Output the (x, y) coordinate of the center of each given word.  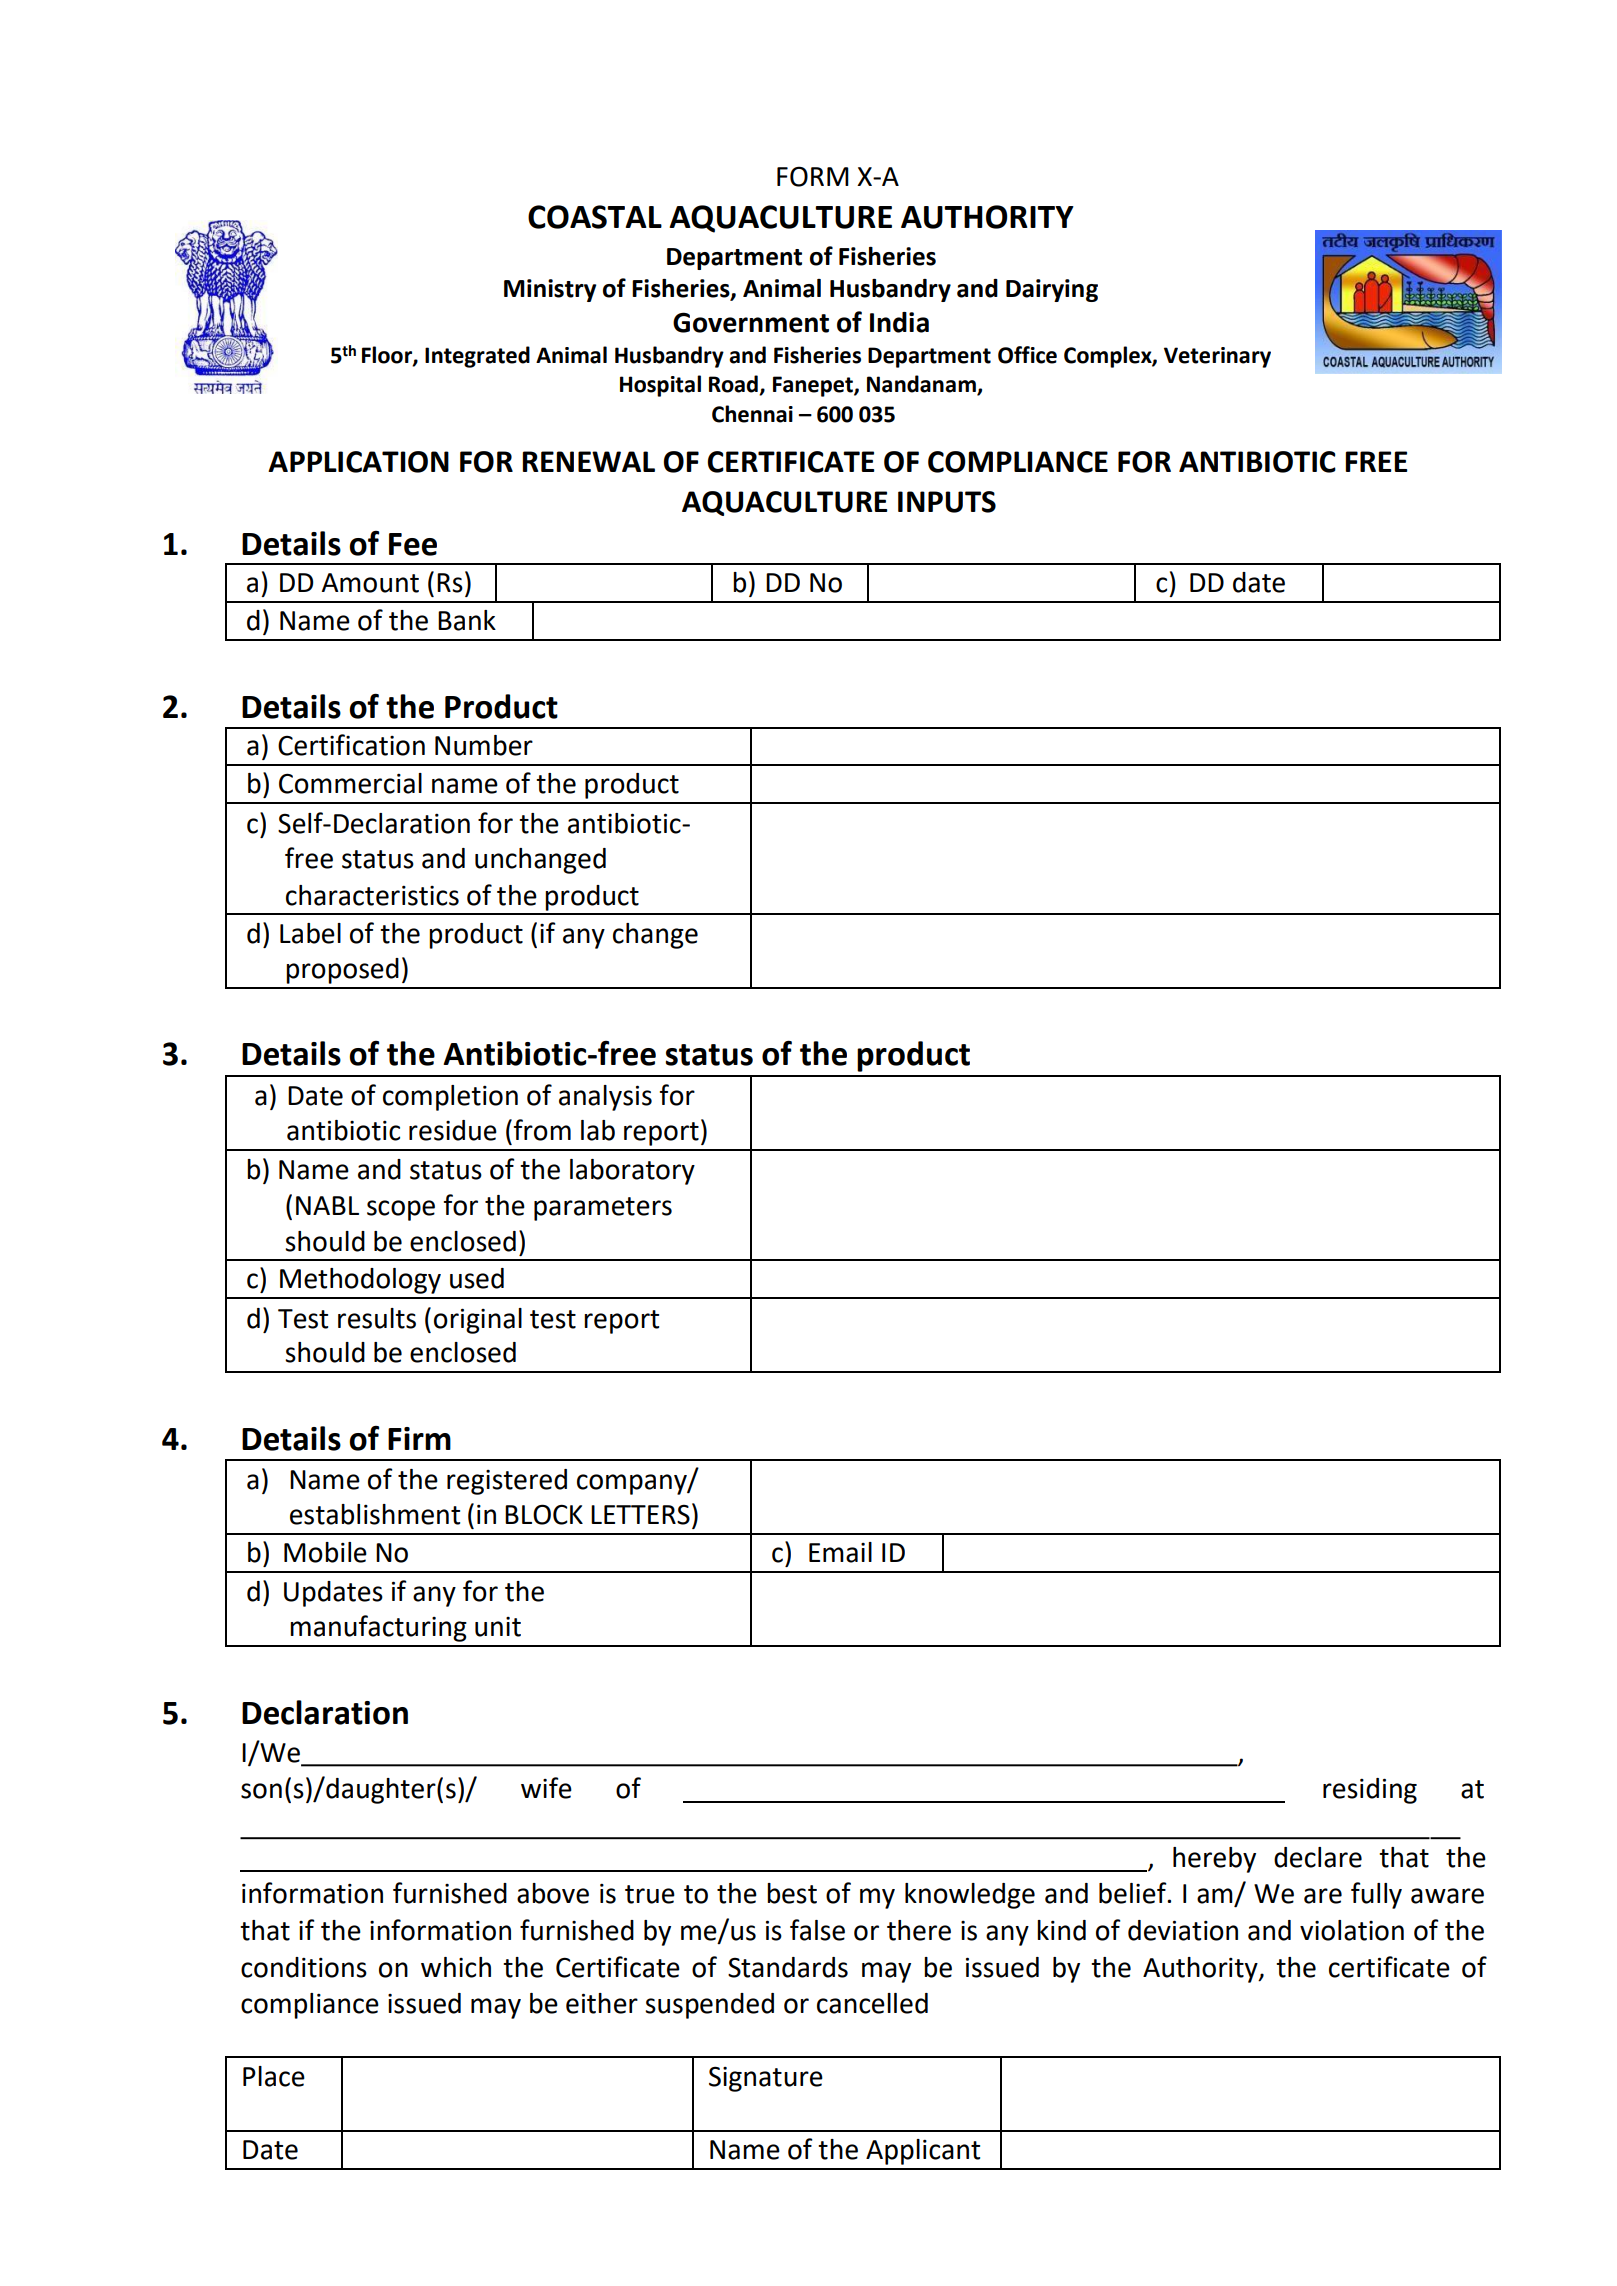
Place (274, 2076)
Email (840, 1552)
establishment (375, 1514)
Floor (388, 355)
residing (1370, 1791)
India (899, 322)
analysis (605, 1098)
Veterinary (1217, 357)
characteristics (372, 895)
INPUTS (947, 502)
